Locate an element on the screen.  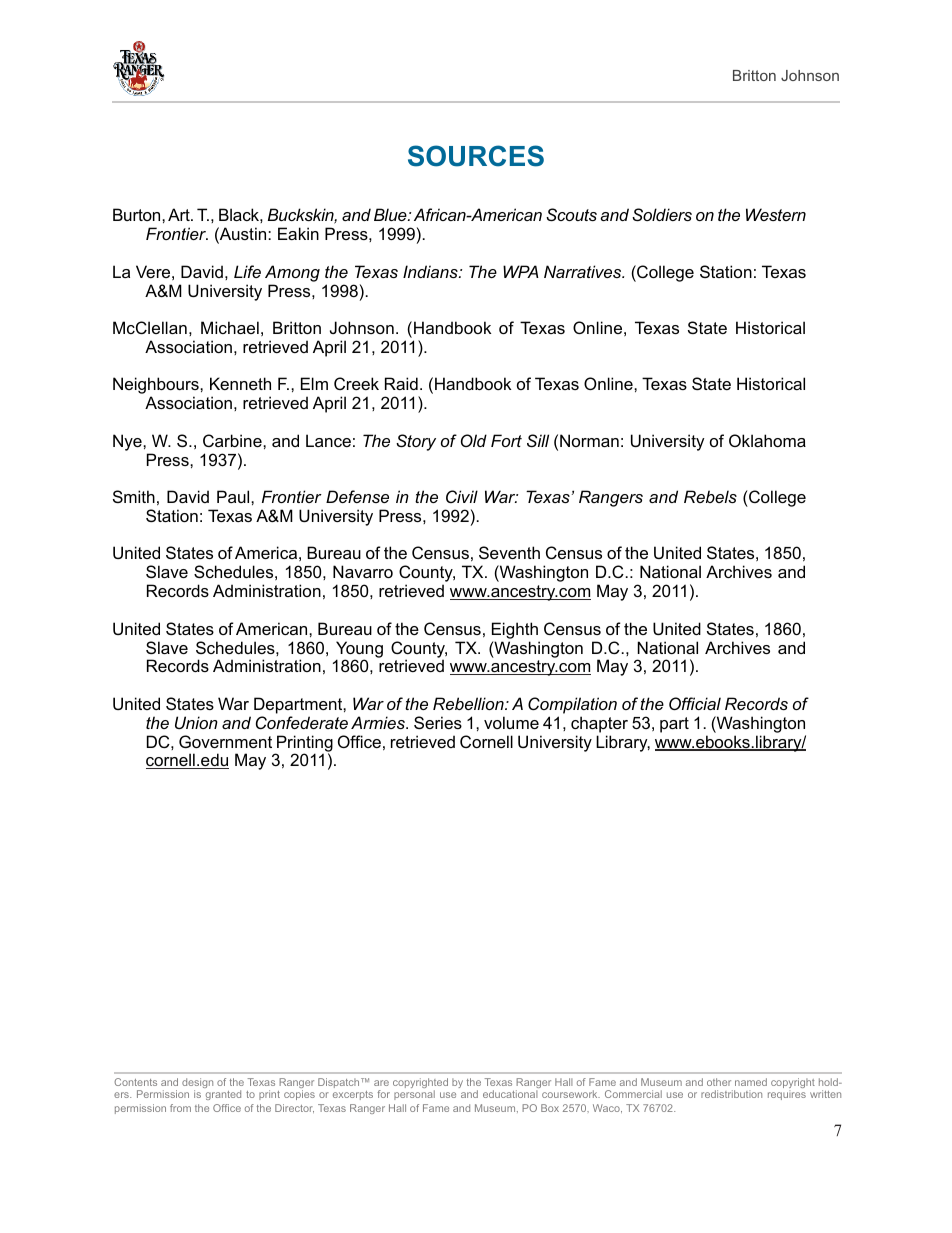
Eighth is located at coordinates (515, 630).
